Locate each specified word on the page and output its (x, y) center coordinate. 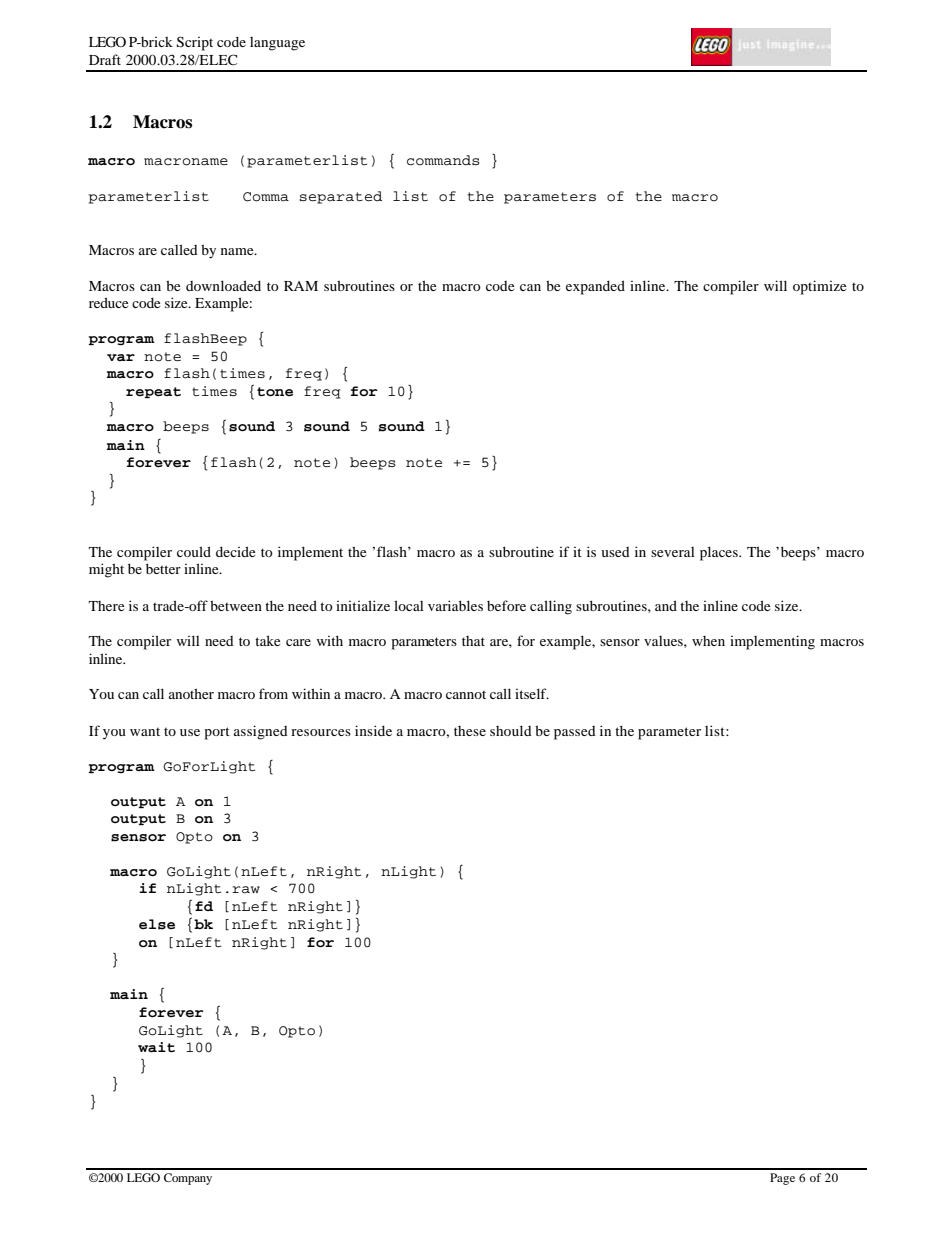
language (277, 44)
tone (275, 392)
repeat (153, 392)
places (720, 553)
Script (195, 43)
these (470, 731)
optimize (819, 287)
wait (156, 1047)
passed (575, 733)
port (217, 733)
